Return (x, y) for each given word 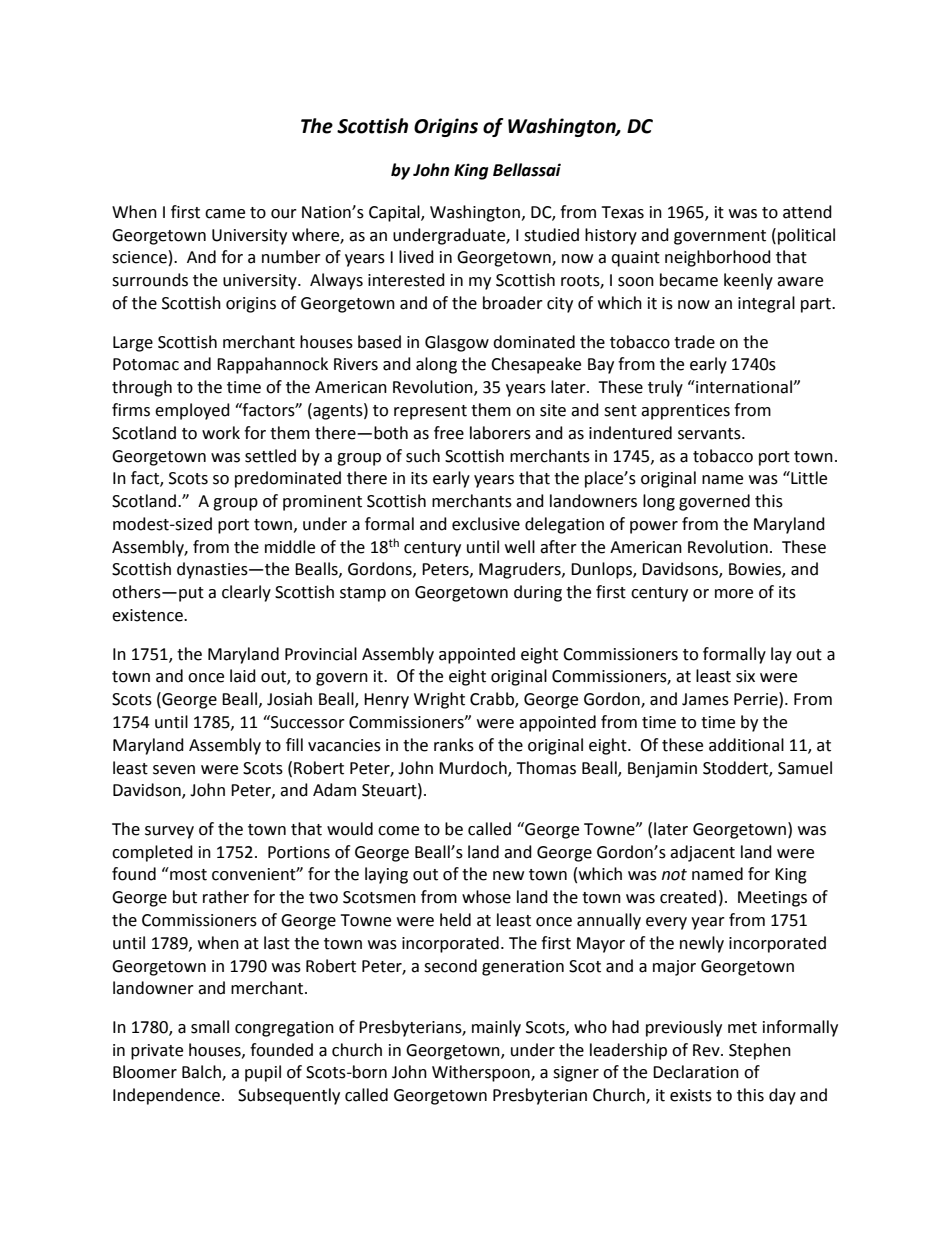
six (745, 676)
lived (416, 257)
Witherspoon (482, 1073)
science (139, 257)
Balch (202, 1073)
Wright (439, 700)
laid (243, 676)
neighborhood (718, 258)
